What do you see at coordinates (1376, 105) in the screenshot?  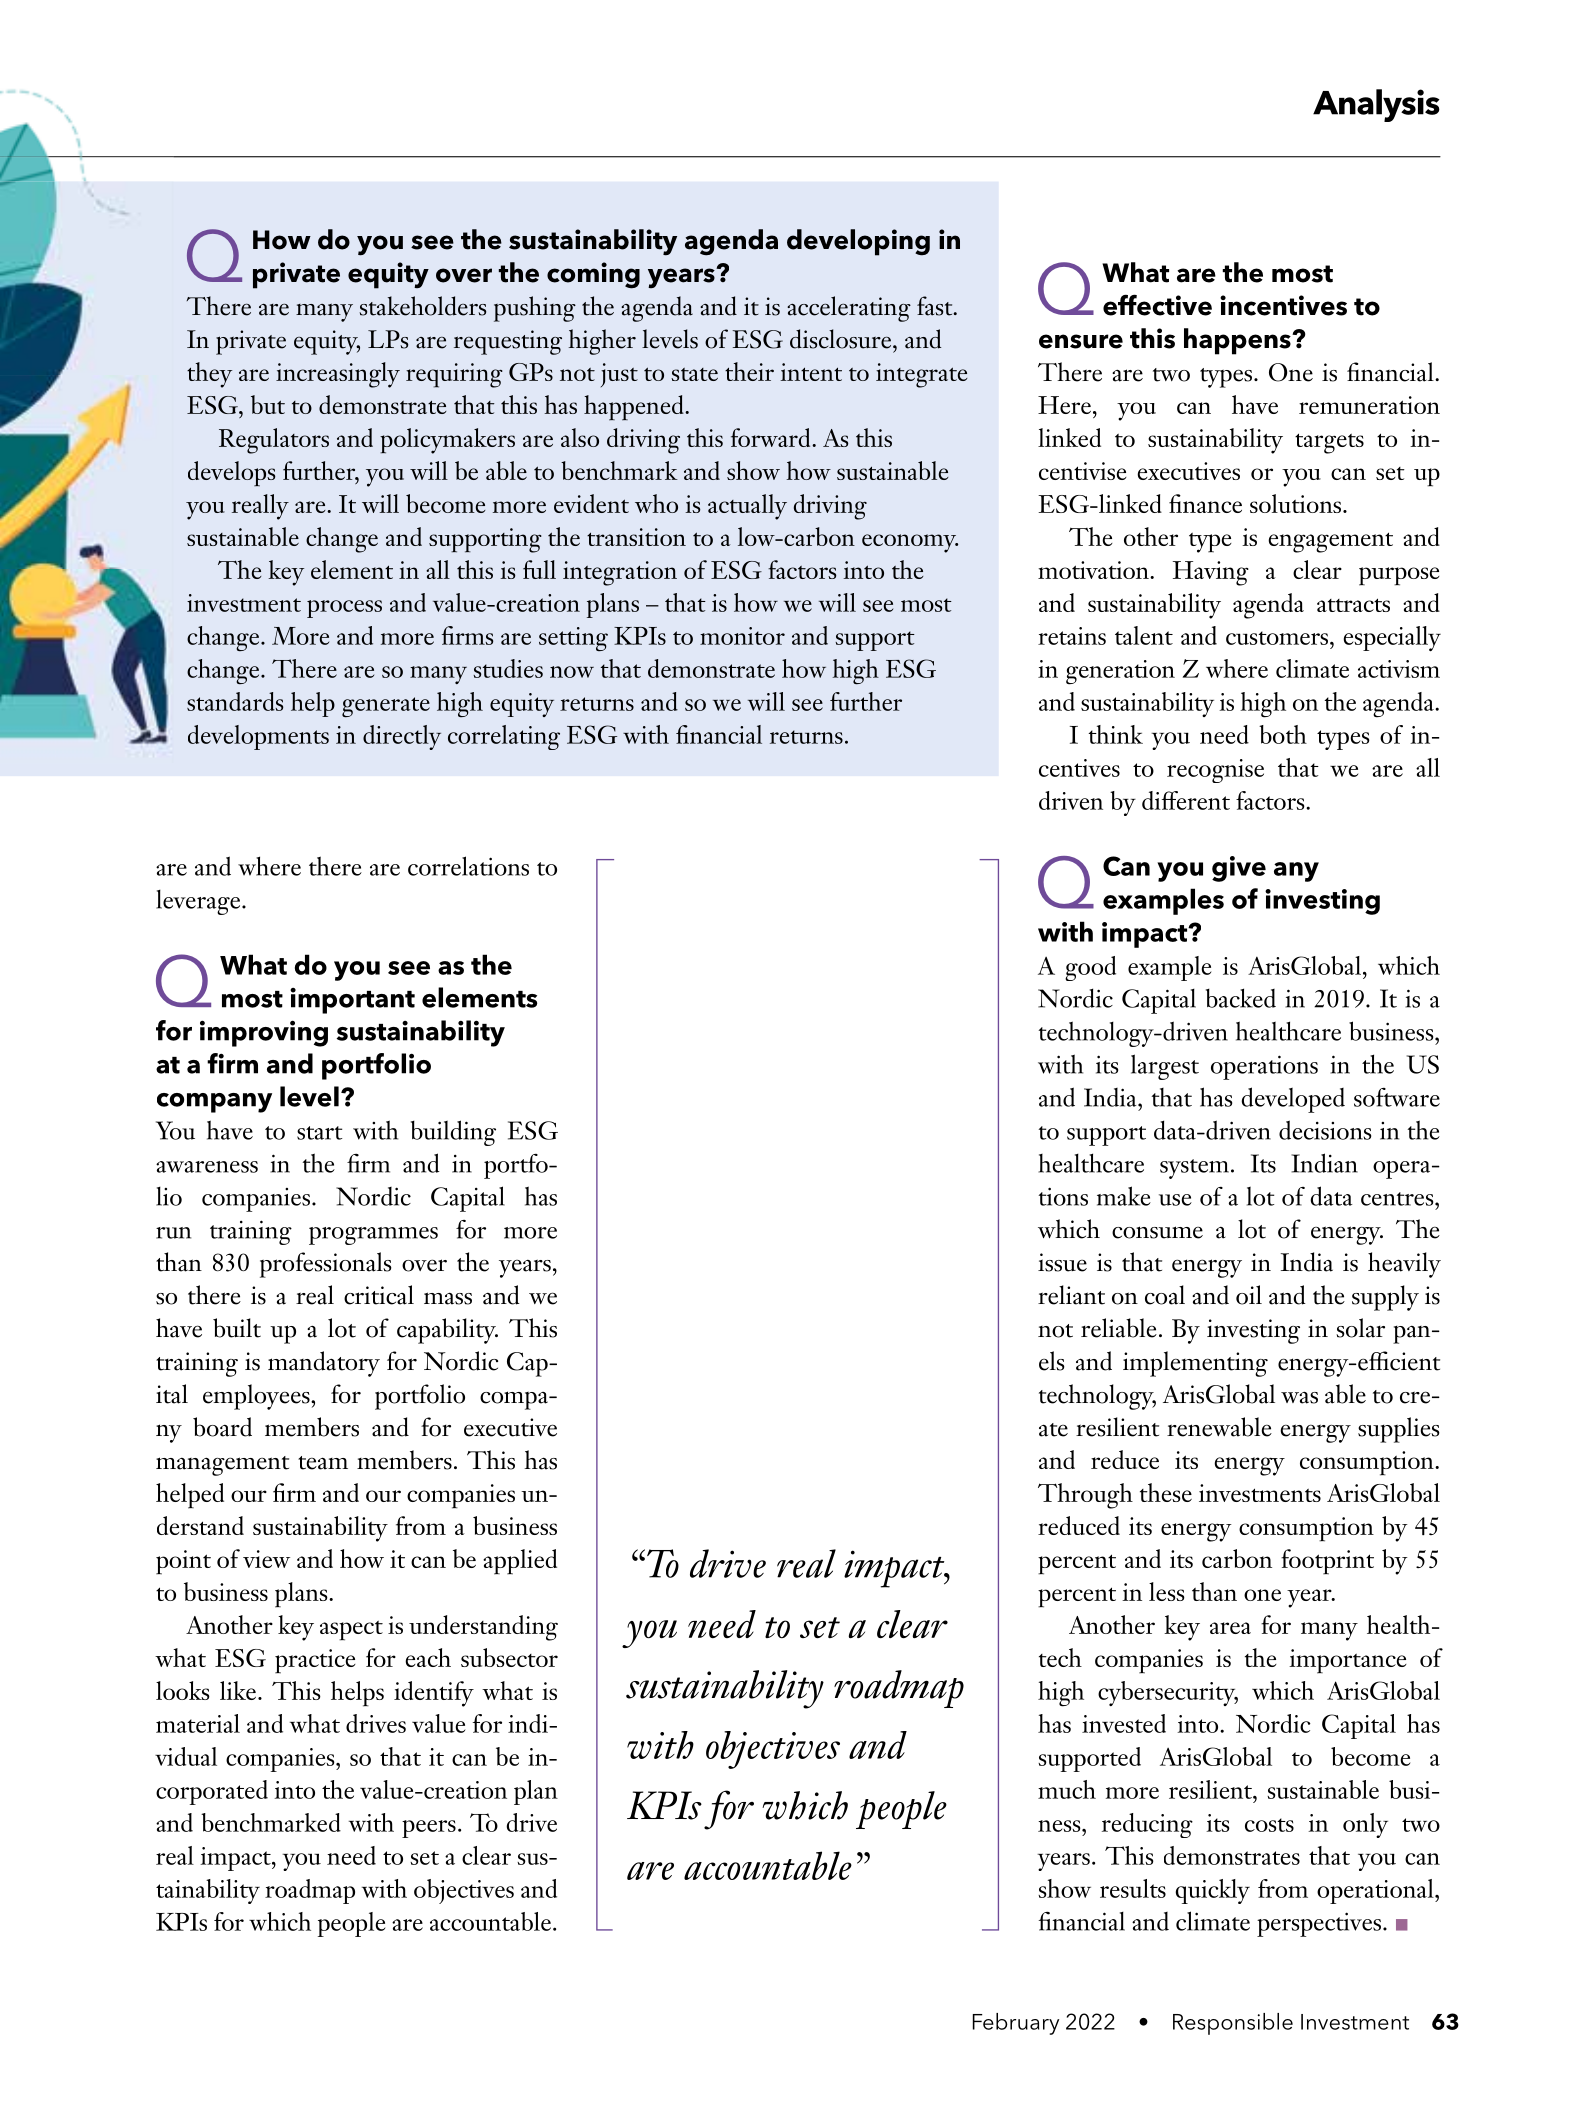 I see `Analysis` at bounding box center [1376, 105].
